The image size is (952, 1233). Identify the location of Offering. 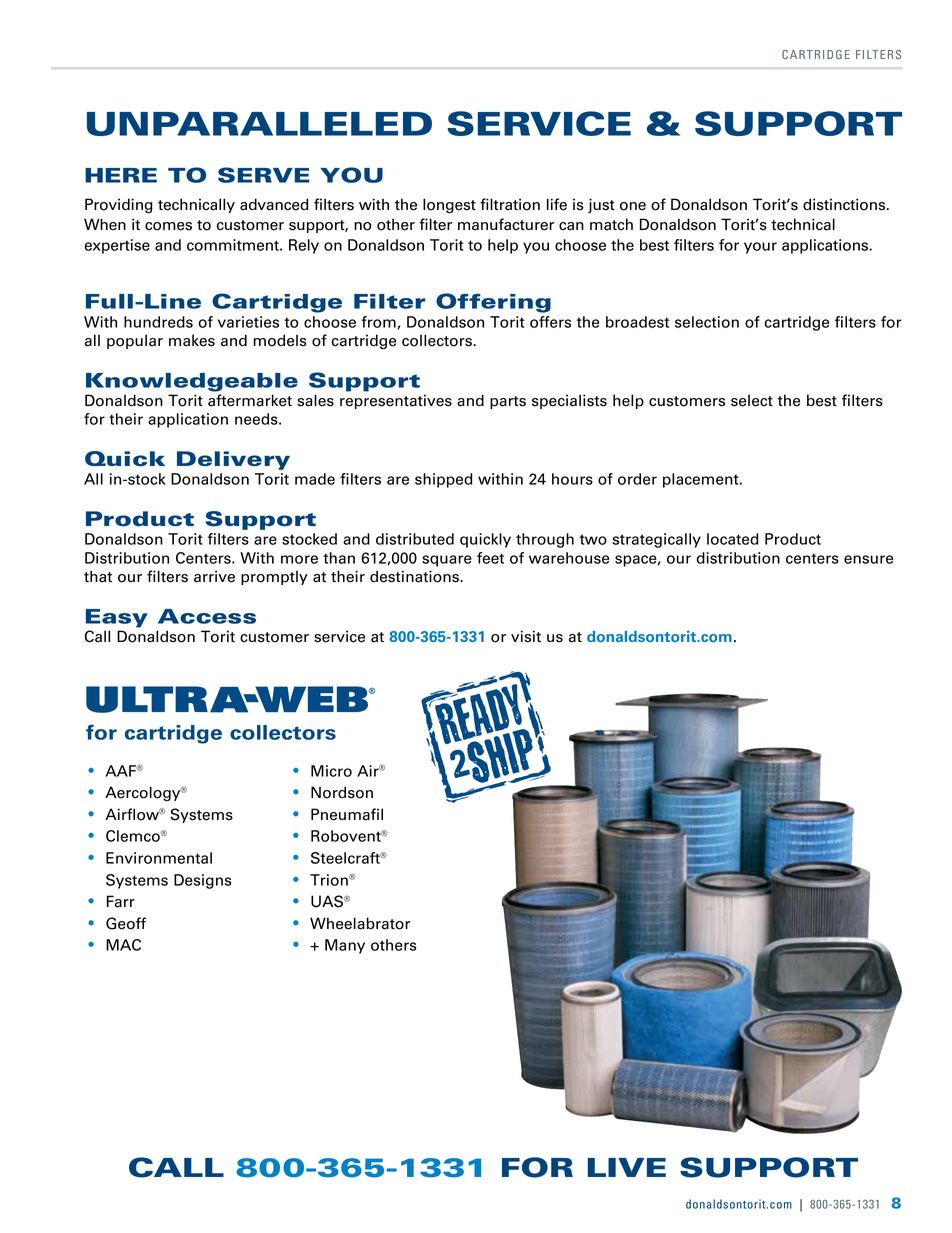
(493, 303).
